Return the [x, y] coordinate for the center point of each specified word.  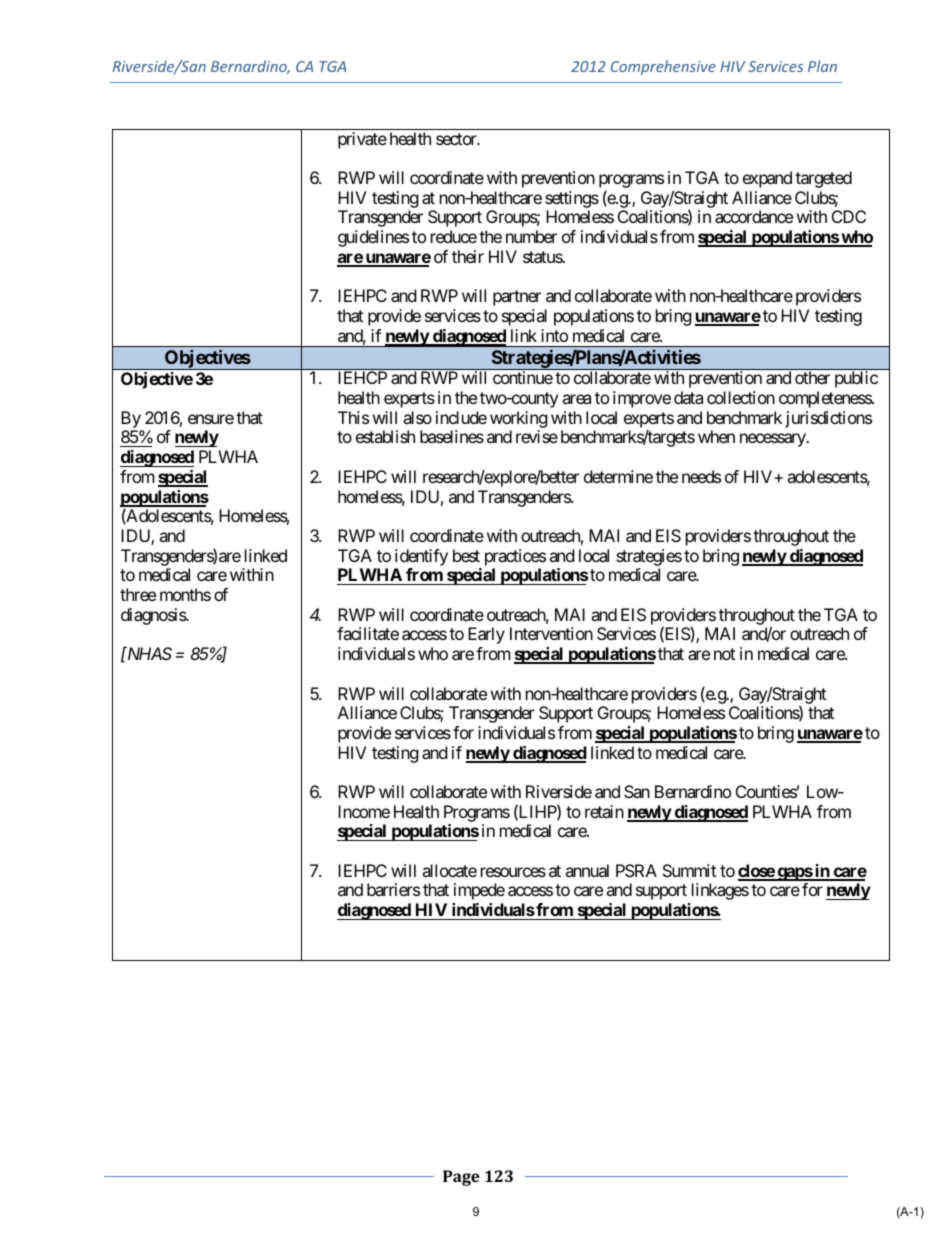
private [362, 140]
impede [479, 891]
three [138, 594]
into [554, 335]
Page [461, 1178]
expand [767, 179]
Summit [689, 870]
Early [486, 635]
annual [587, 870]
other [812, 377]
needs [701, 476]
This [353, 417]
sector [457, 139]
